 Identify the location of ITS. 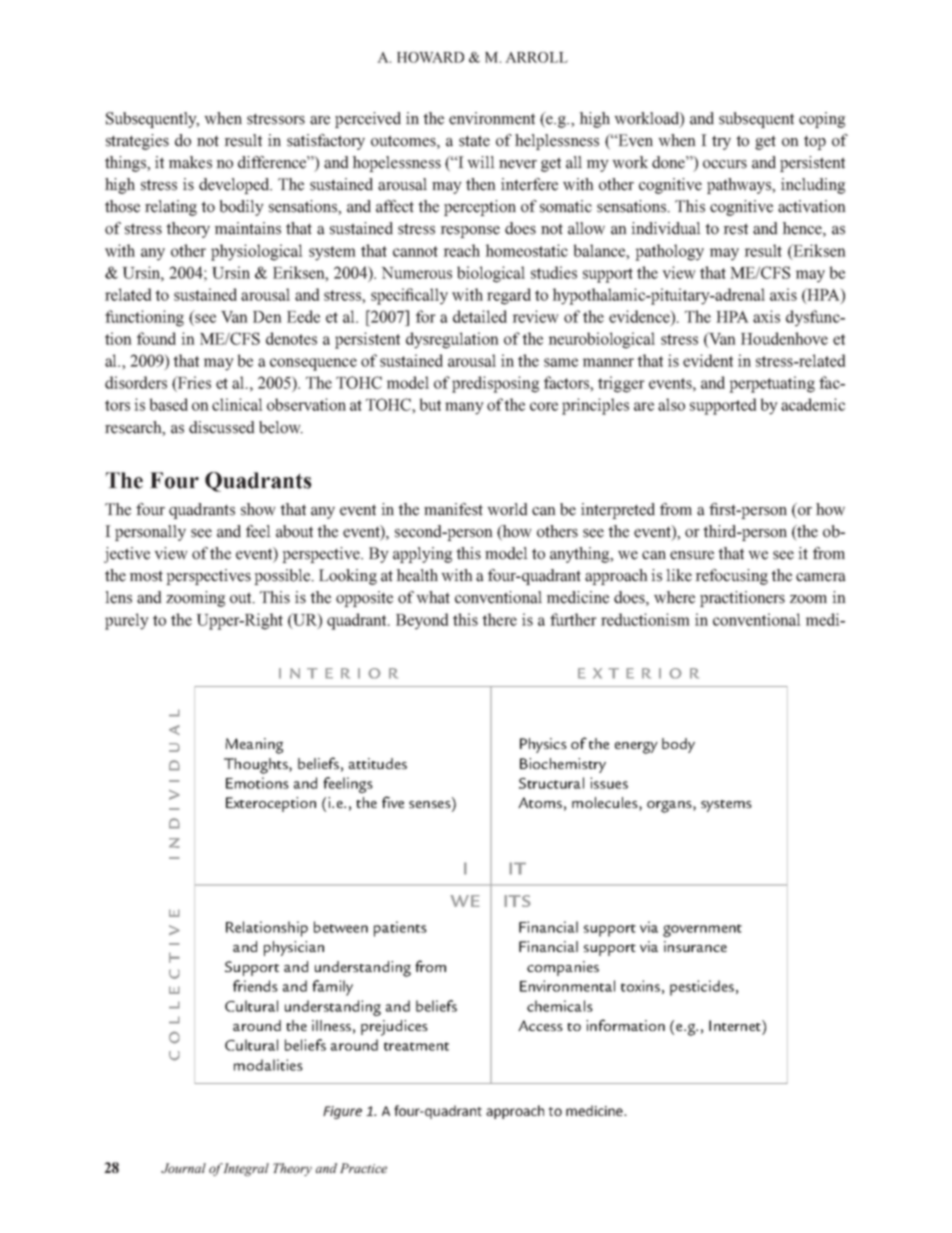
(517, 901).
